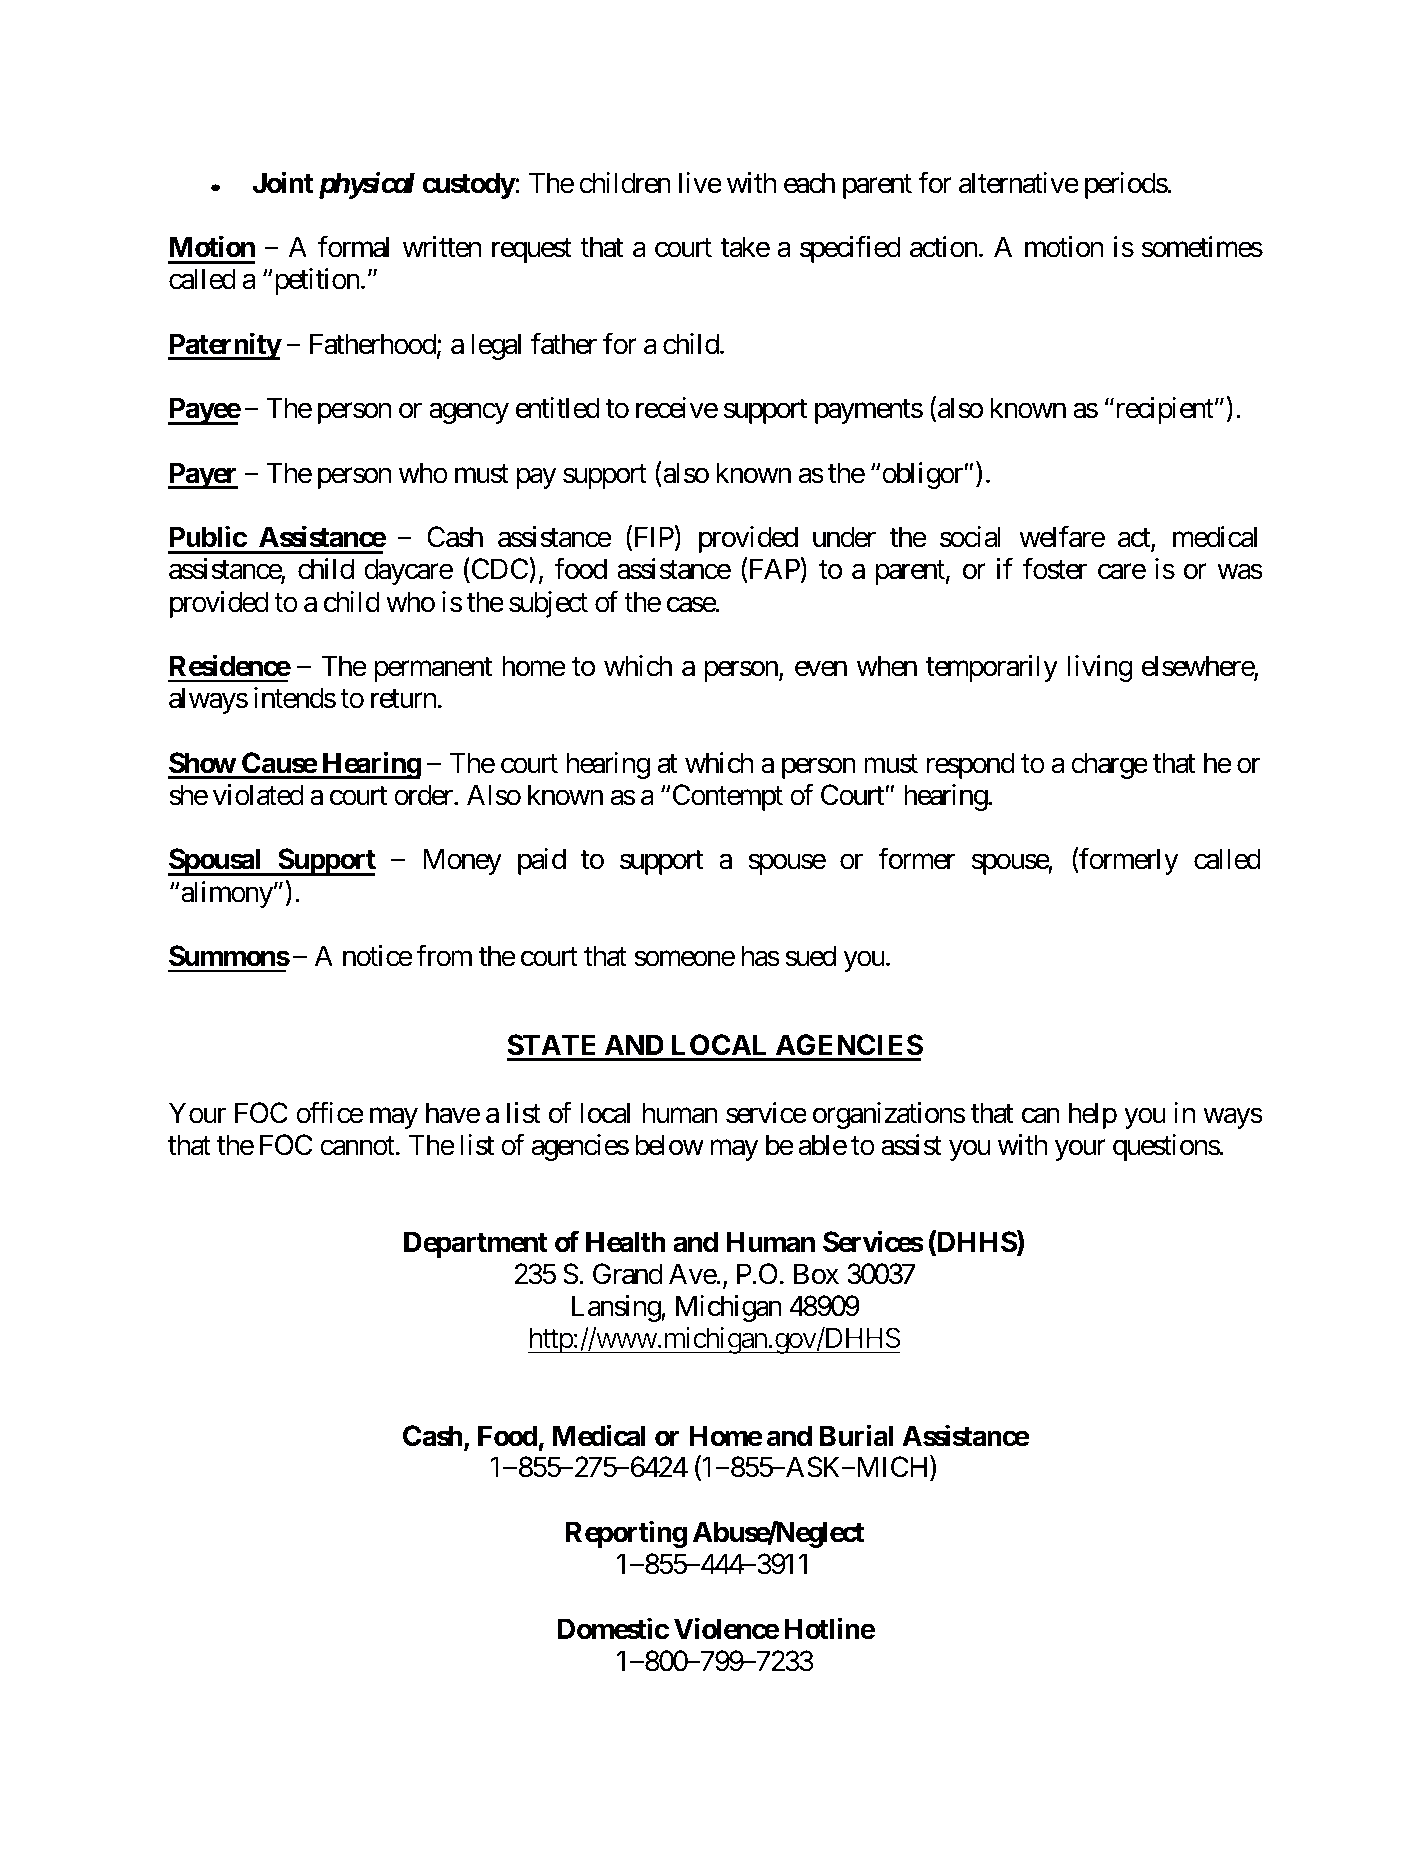  What do you see at coordinates (856, 1435) in the screenshot?
I see `Burial` at bounding box center [856, 1435].
